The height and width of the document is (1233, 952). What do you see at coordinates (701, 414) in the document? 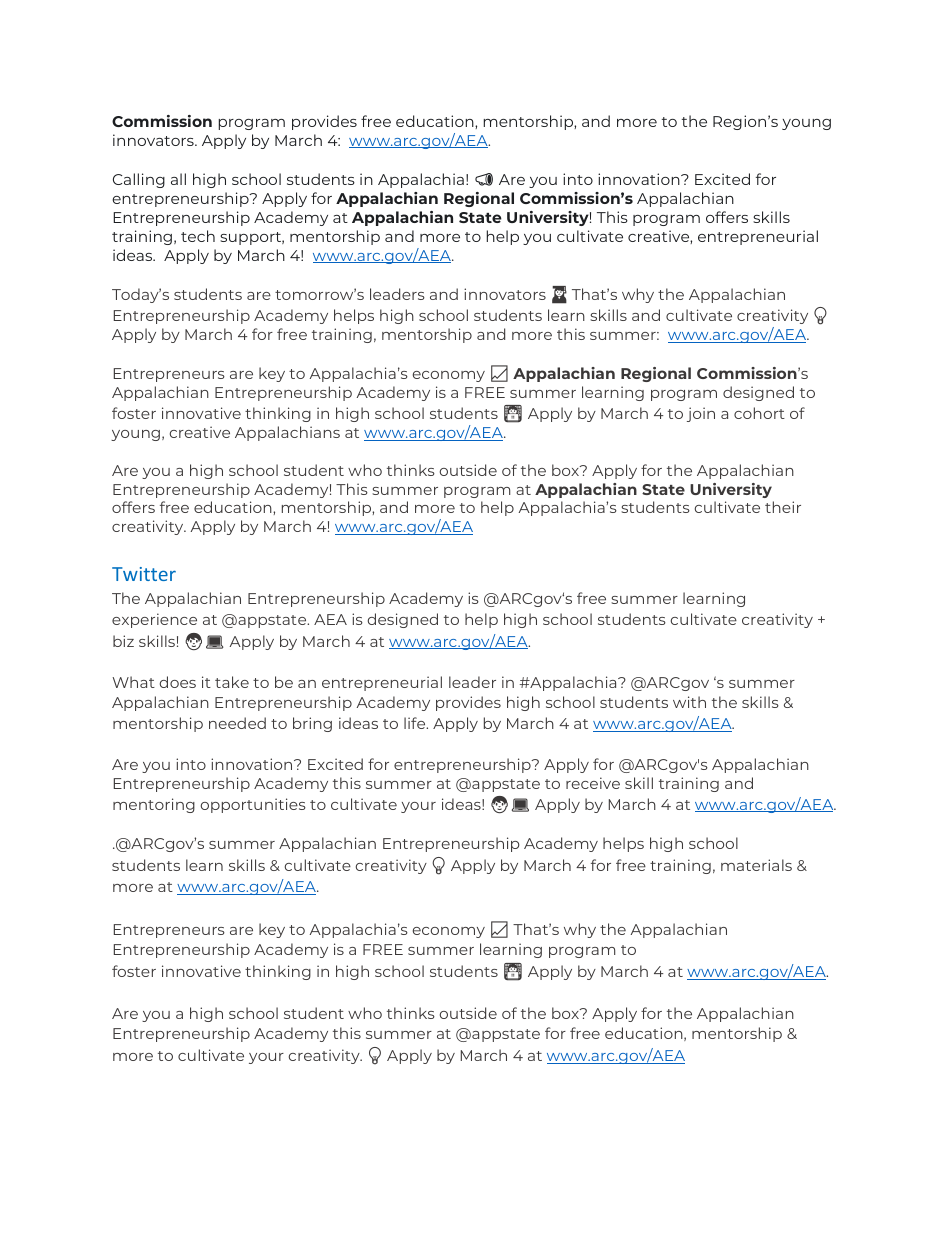
I see `join` at bounding box center [701, 414].
